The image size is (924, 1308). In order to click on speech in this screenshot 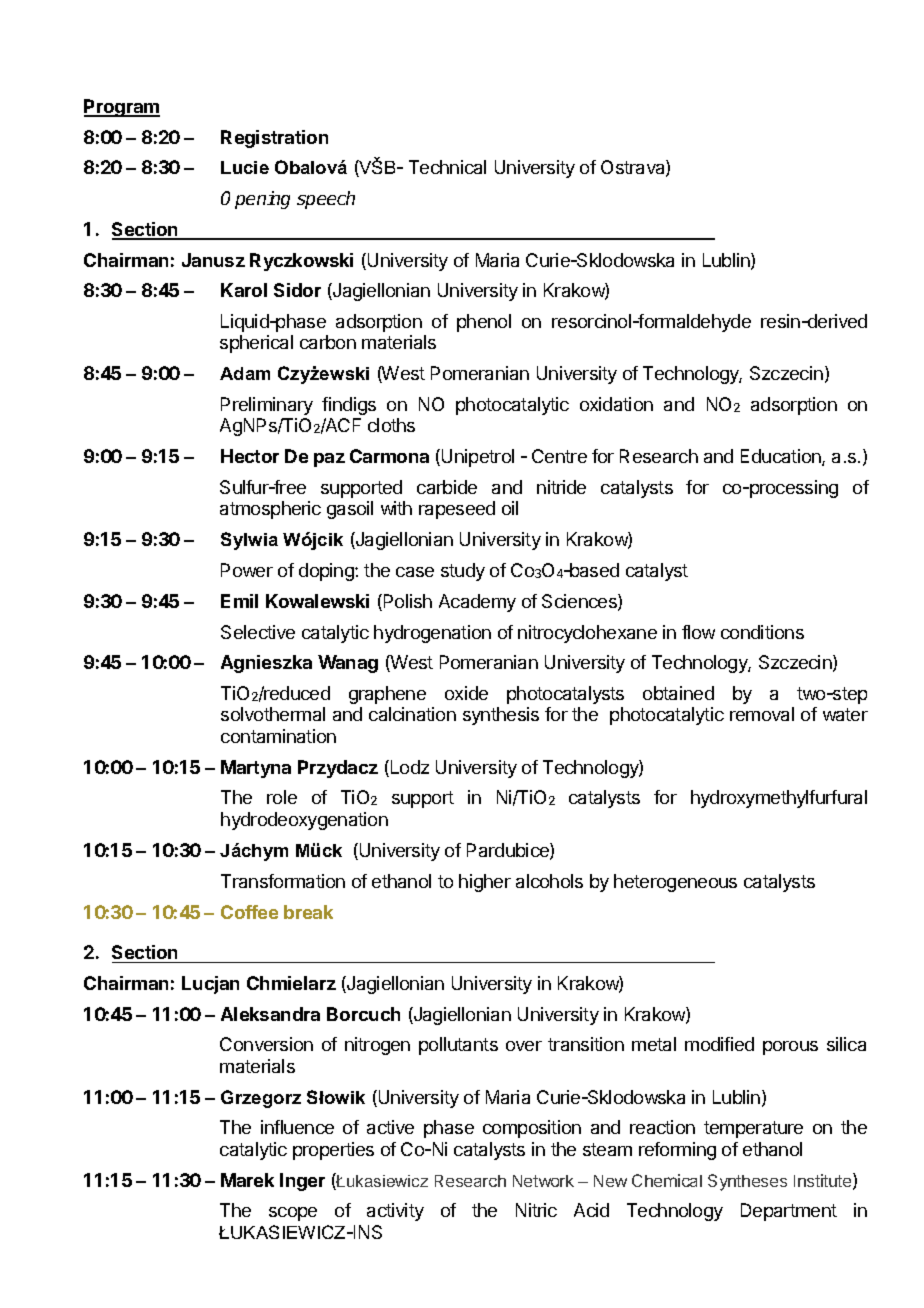, I will do `click(326, 200)`.
